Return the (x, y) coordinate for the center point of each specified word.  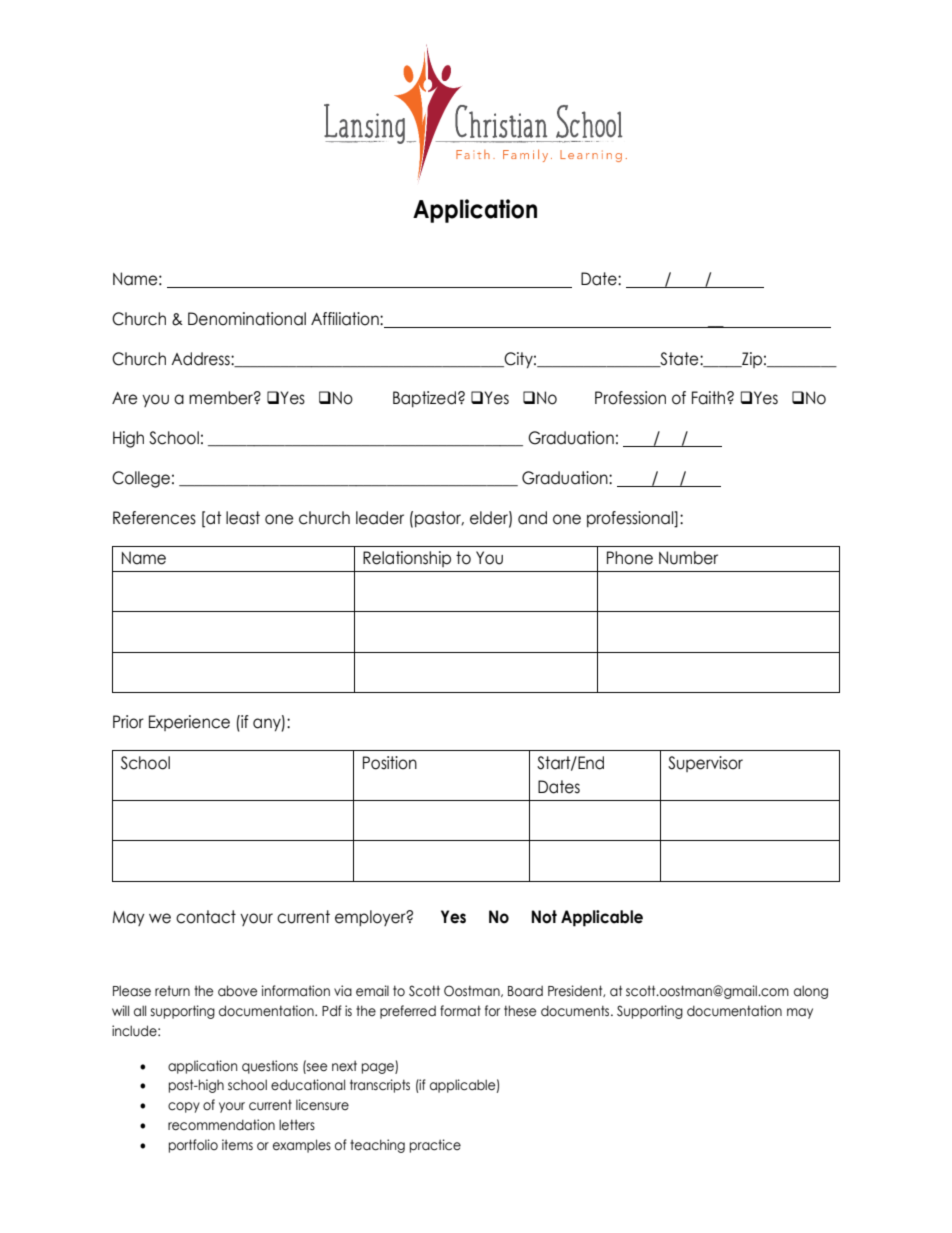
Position (390, 763)
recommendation (221, 1125)
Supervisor (705, 764)
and (532, 518)
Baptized (424, 399)
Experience (189, 723)
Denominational (247, 319)
